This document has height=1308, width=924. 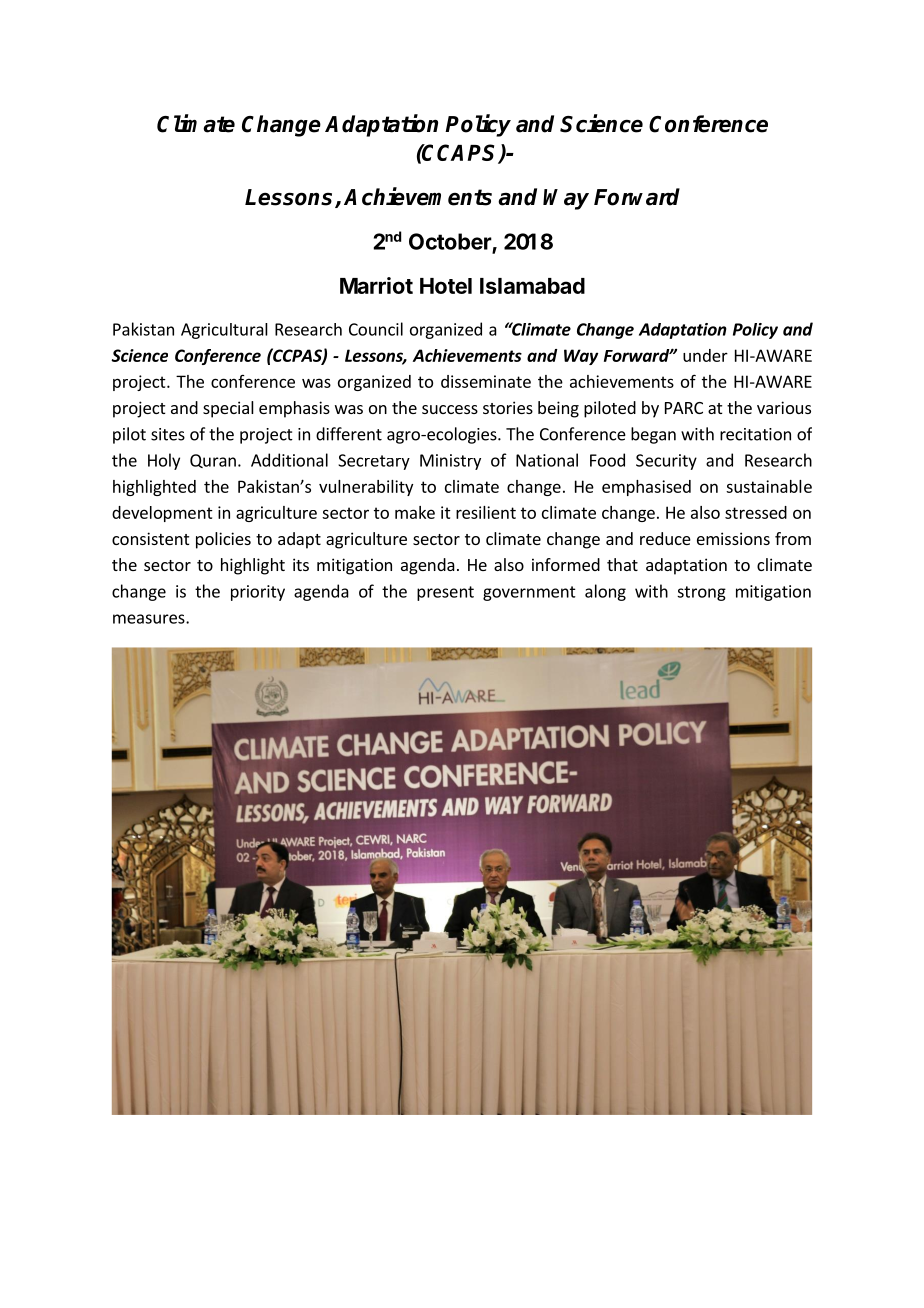 What do you see at coordinates (486, 512) in the document?
I see `resilient` at bounding box center [486, 512].
